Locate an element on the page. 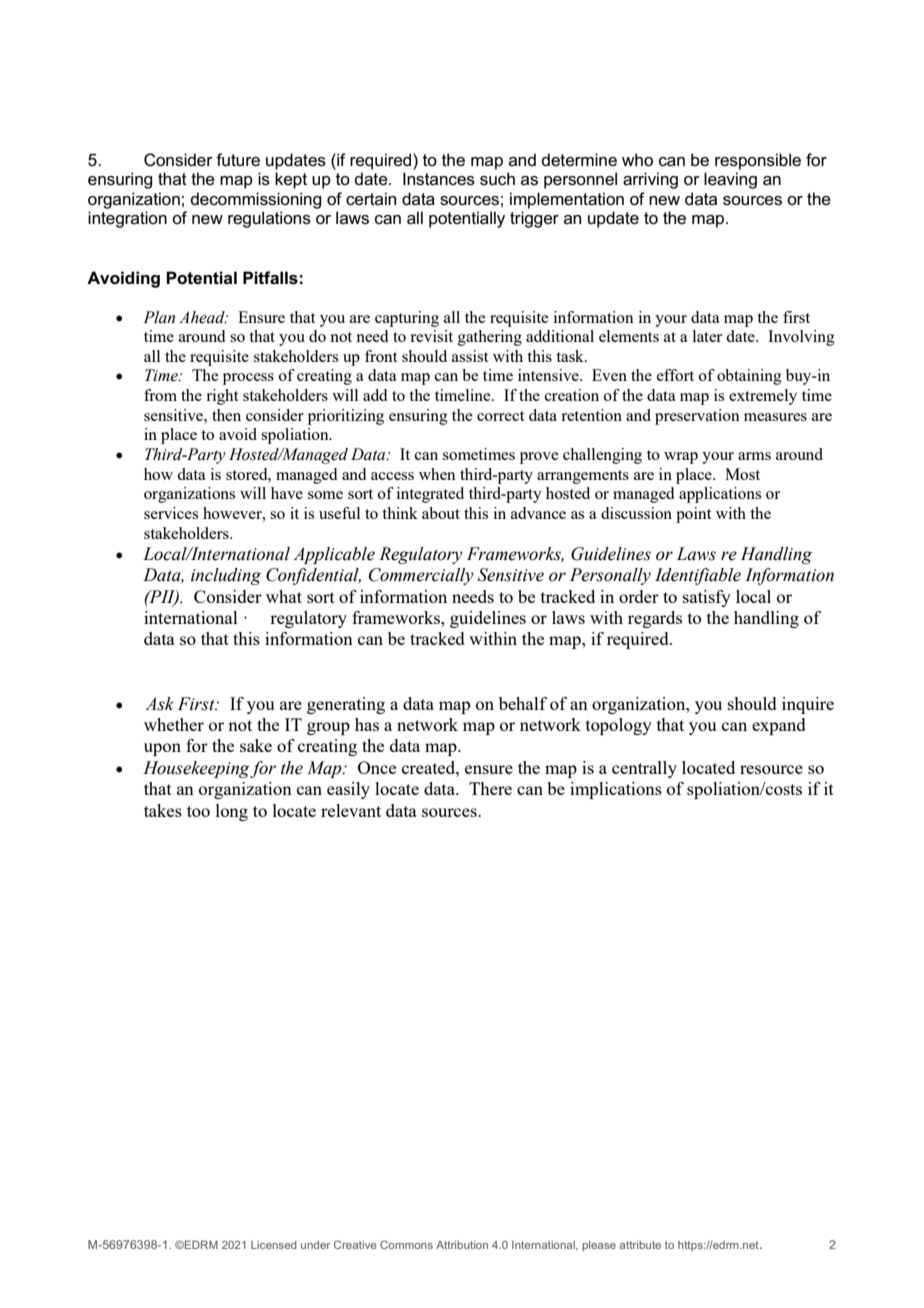  about is located at coordinates (441, 513).
